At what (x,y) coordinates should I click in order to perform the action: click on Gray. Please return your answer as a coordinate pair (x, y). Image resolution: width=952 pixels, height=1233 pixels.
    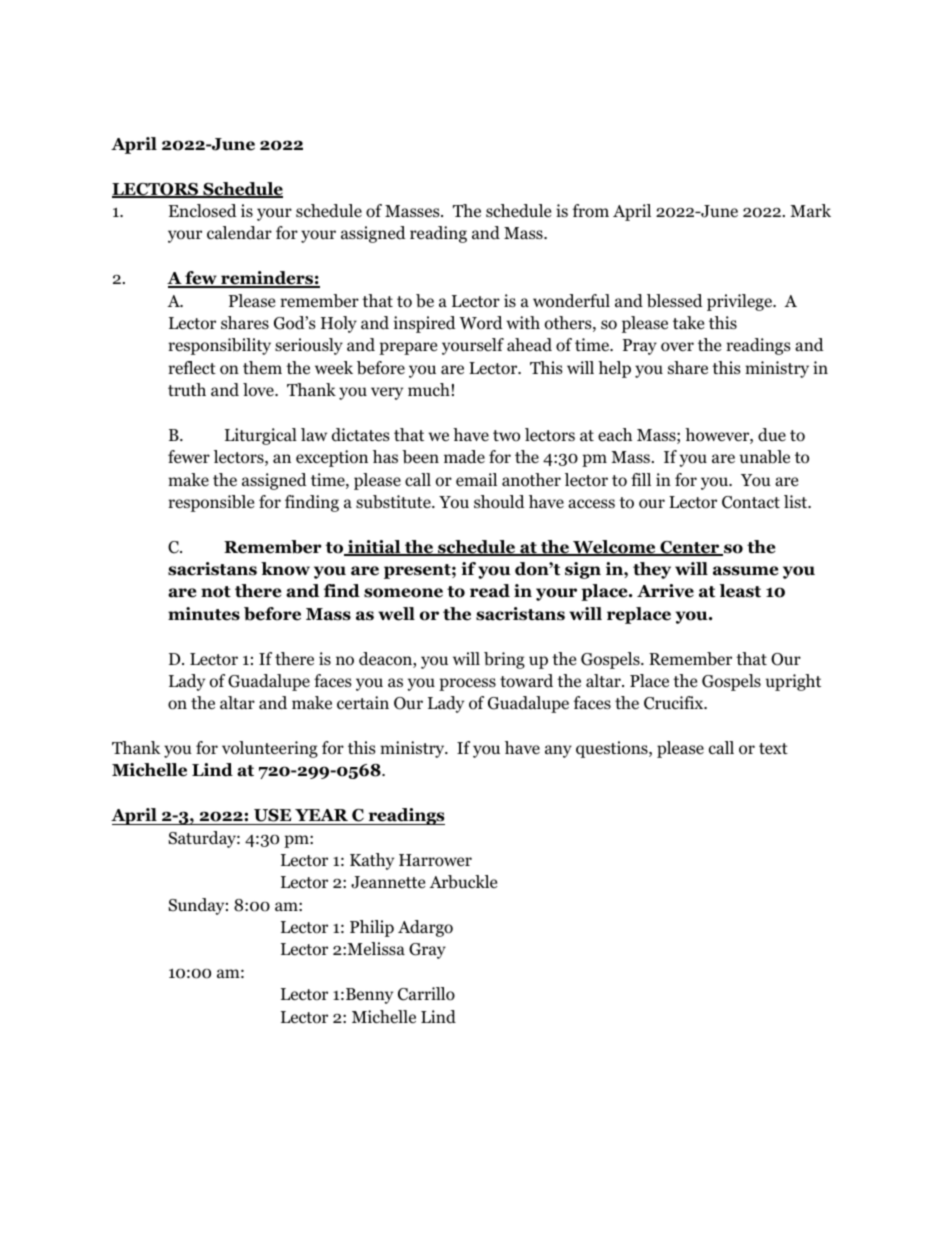
    Looking at the image, I should click on (427, 951).
